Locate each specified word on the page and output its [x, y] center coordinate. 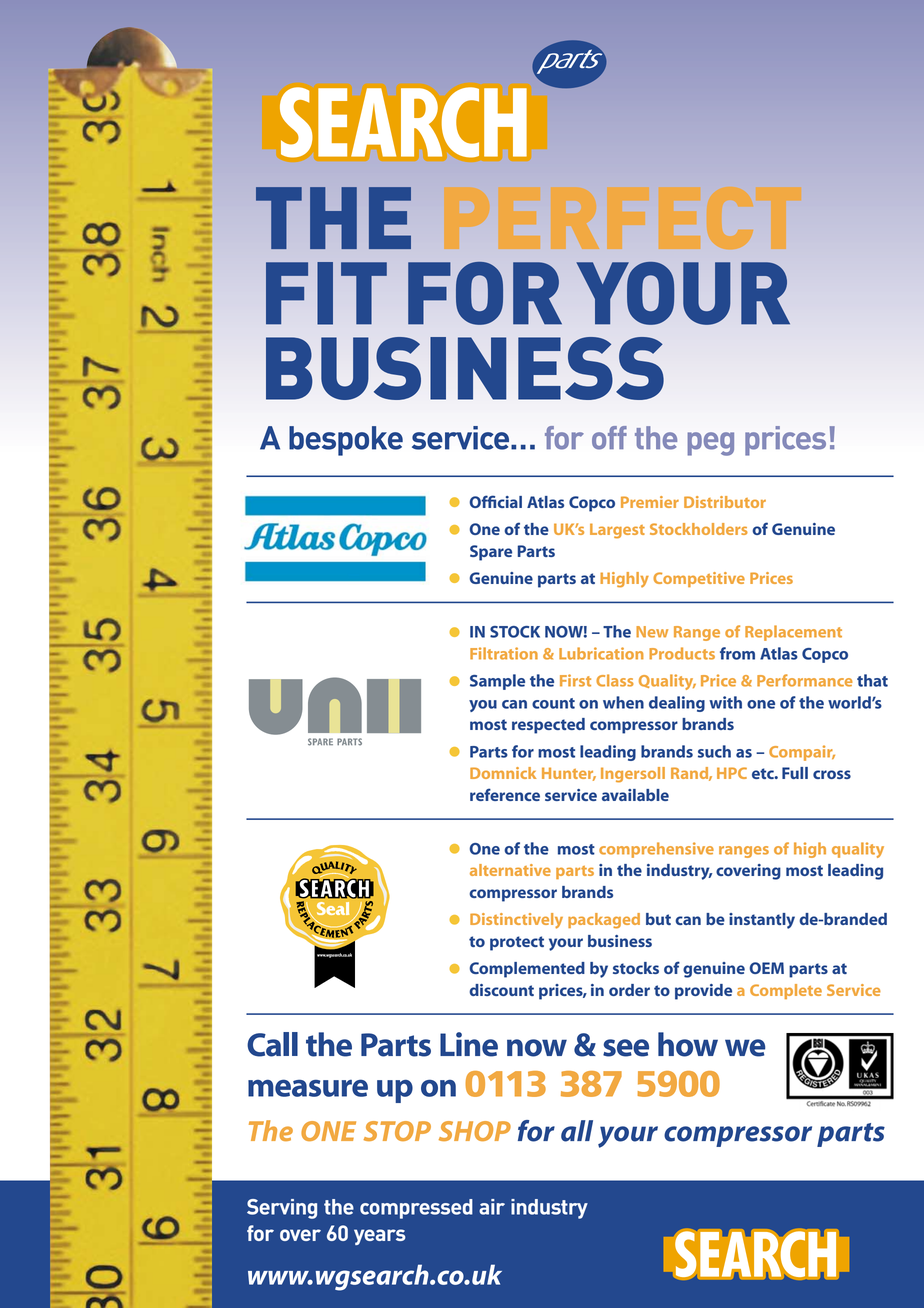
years [380, 1237]
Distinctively [516, 921]
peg [710, 444]
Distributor [725, 502]
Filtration [504, 653]
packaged [604, 921]
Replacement [793, 633]
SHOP [475, 1131]
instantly [762, 921]
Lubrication [601, 653]
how [688, 1044]
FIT [326, 293]
